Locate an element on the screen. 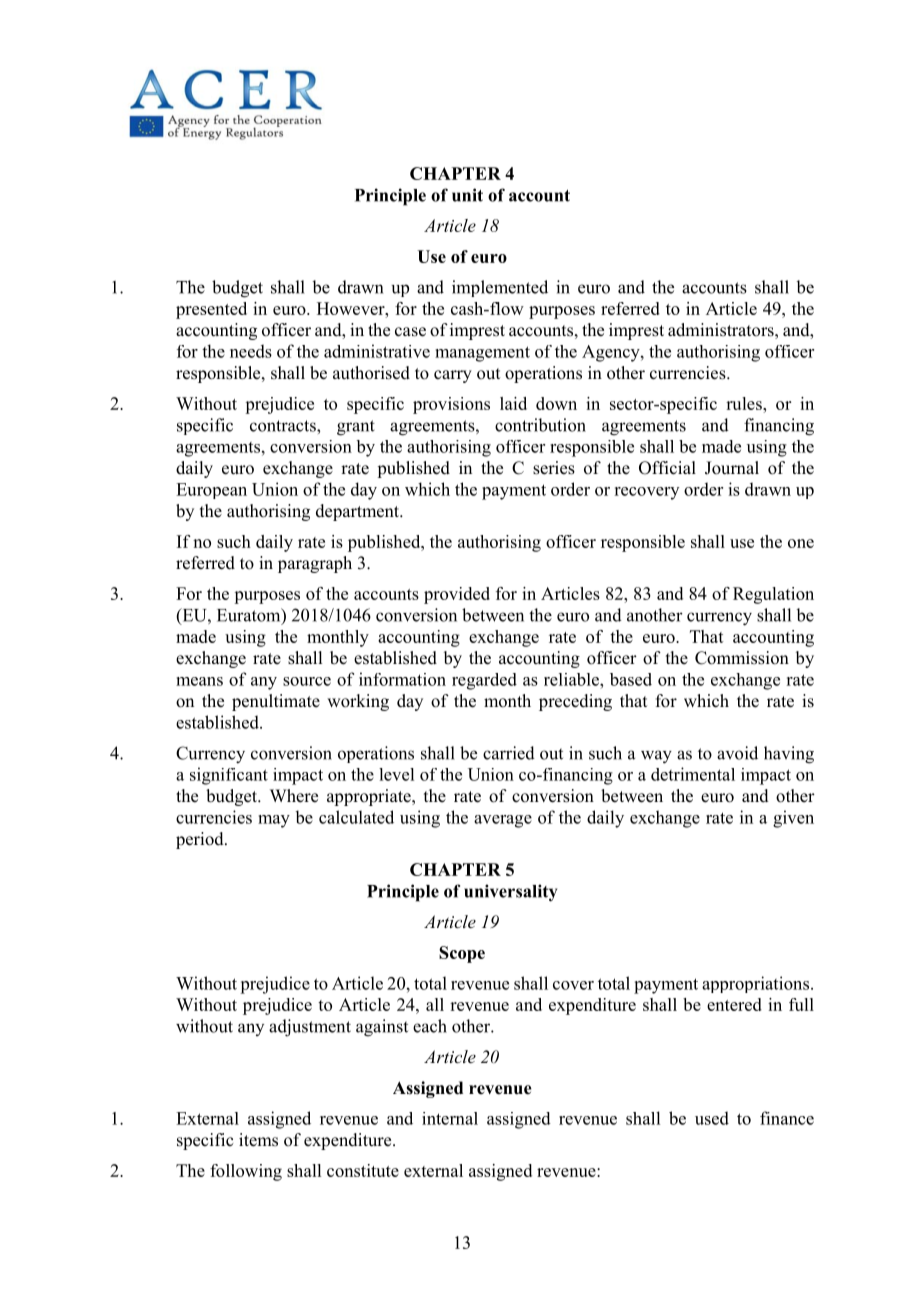 This screenshot has height=1308, width=924. internal is located at coordinates (450, 1118).
